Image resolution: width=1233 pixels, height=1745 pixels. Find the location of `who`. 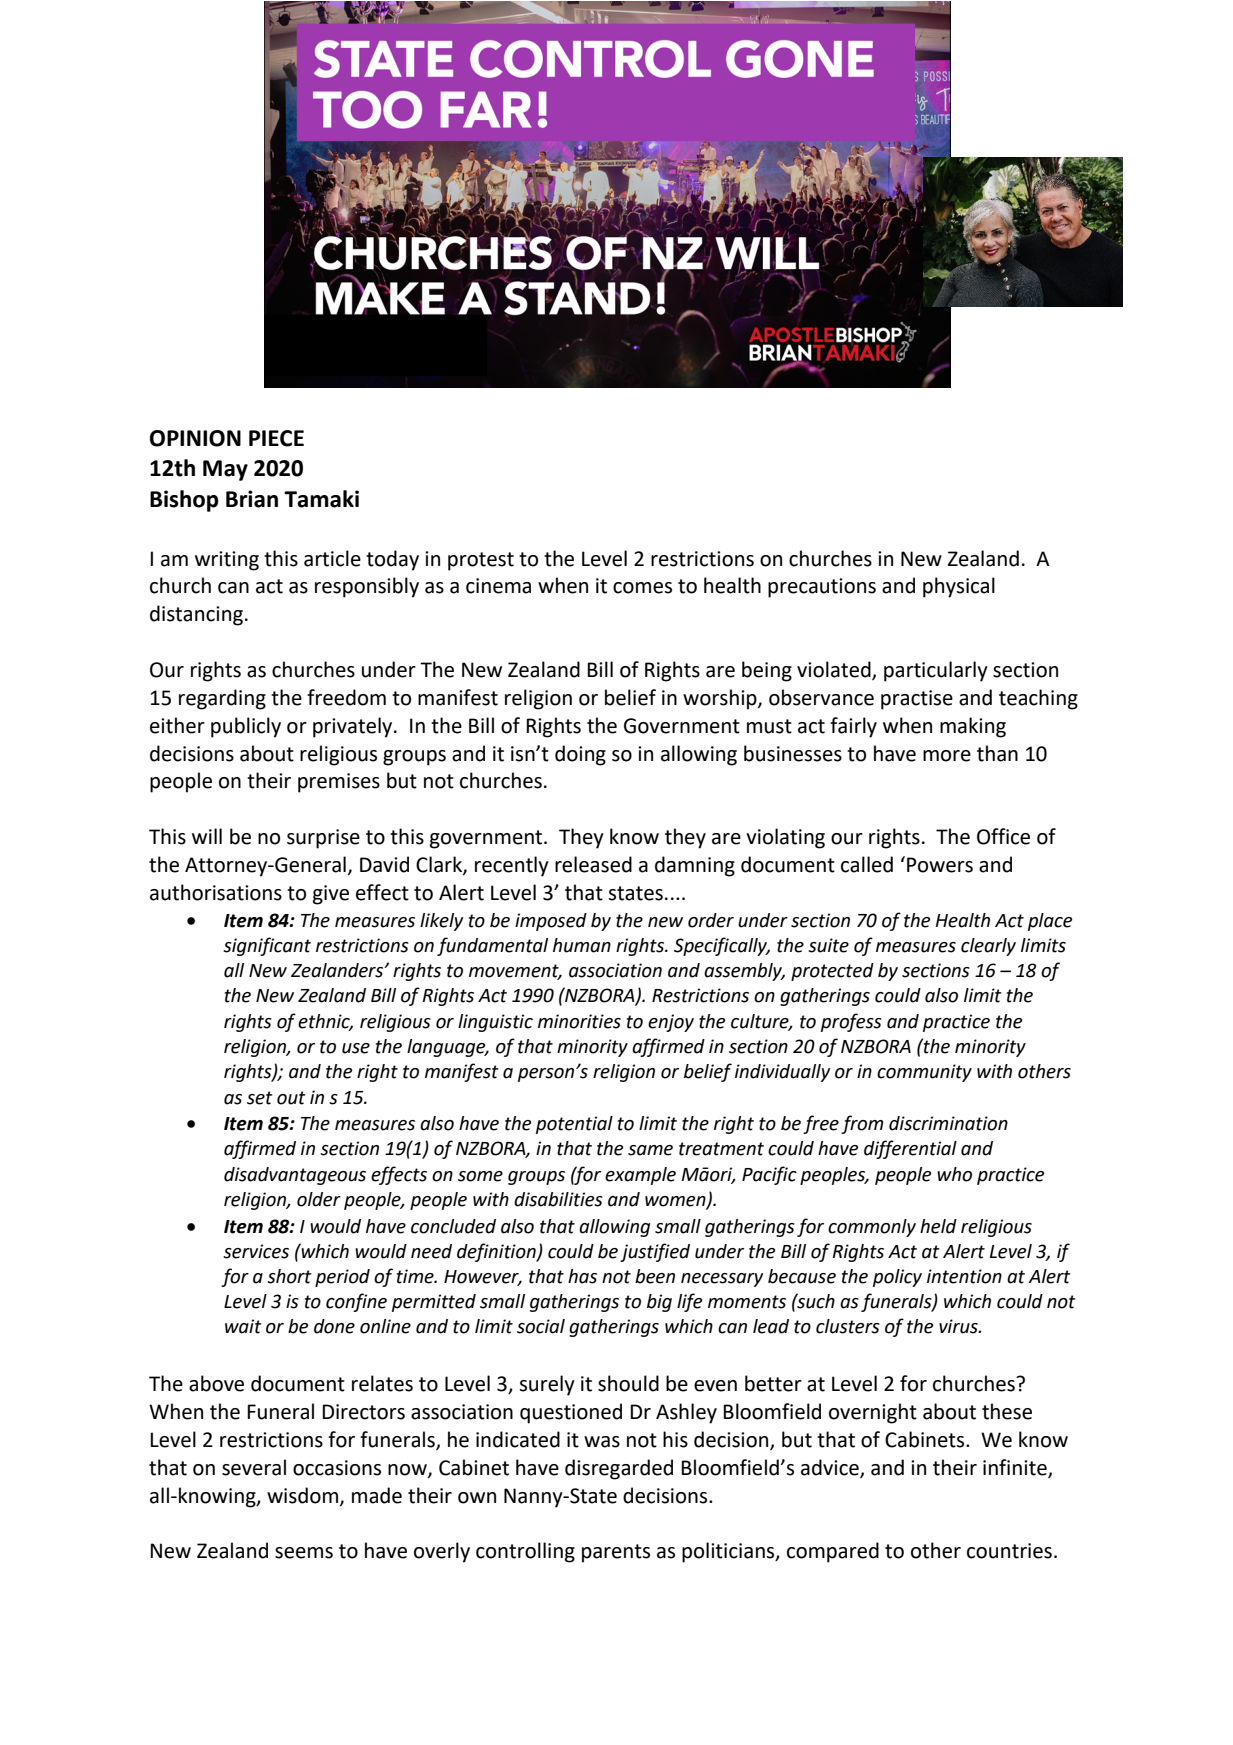

who is located at coordinates (954, 1174).
